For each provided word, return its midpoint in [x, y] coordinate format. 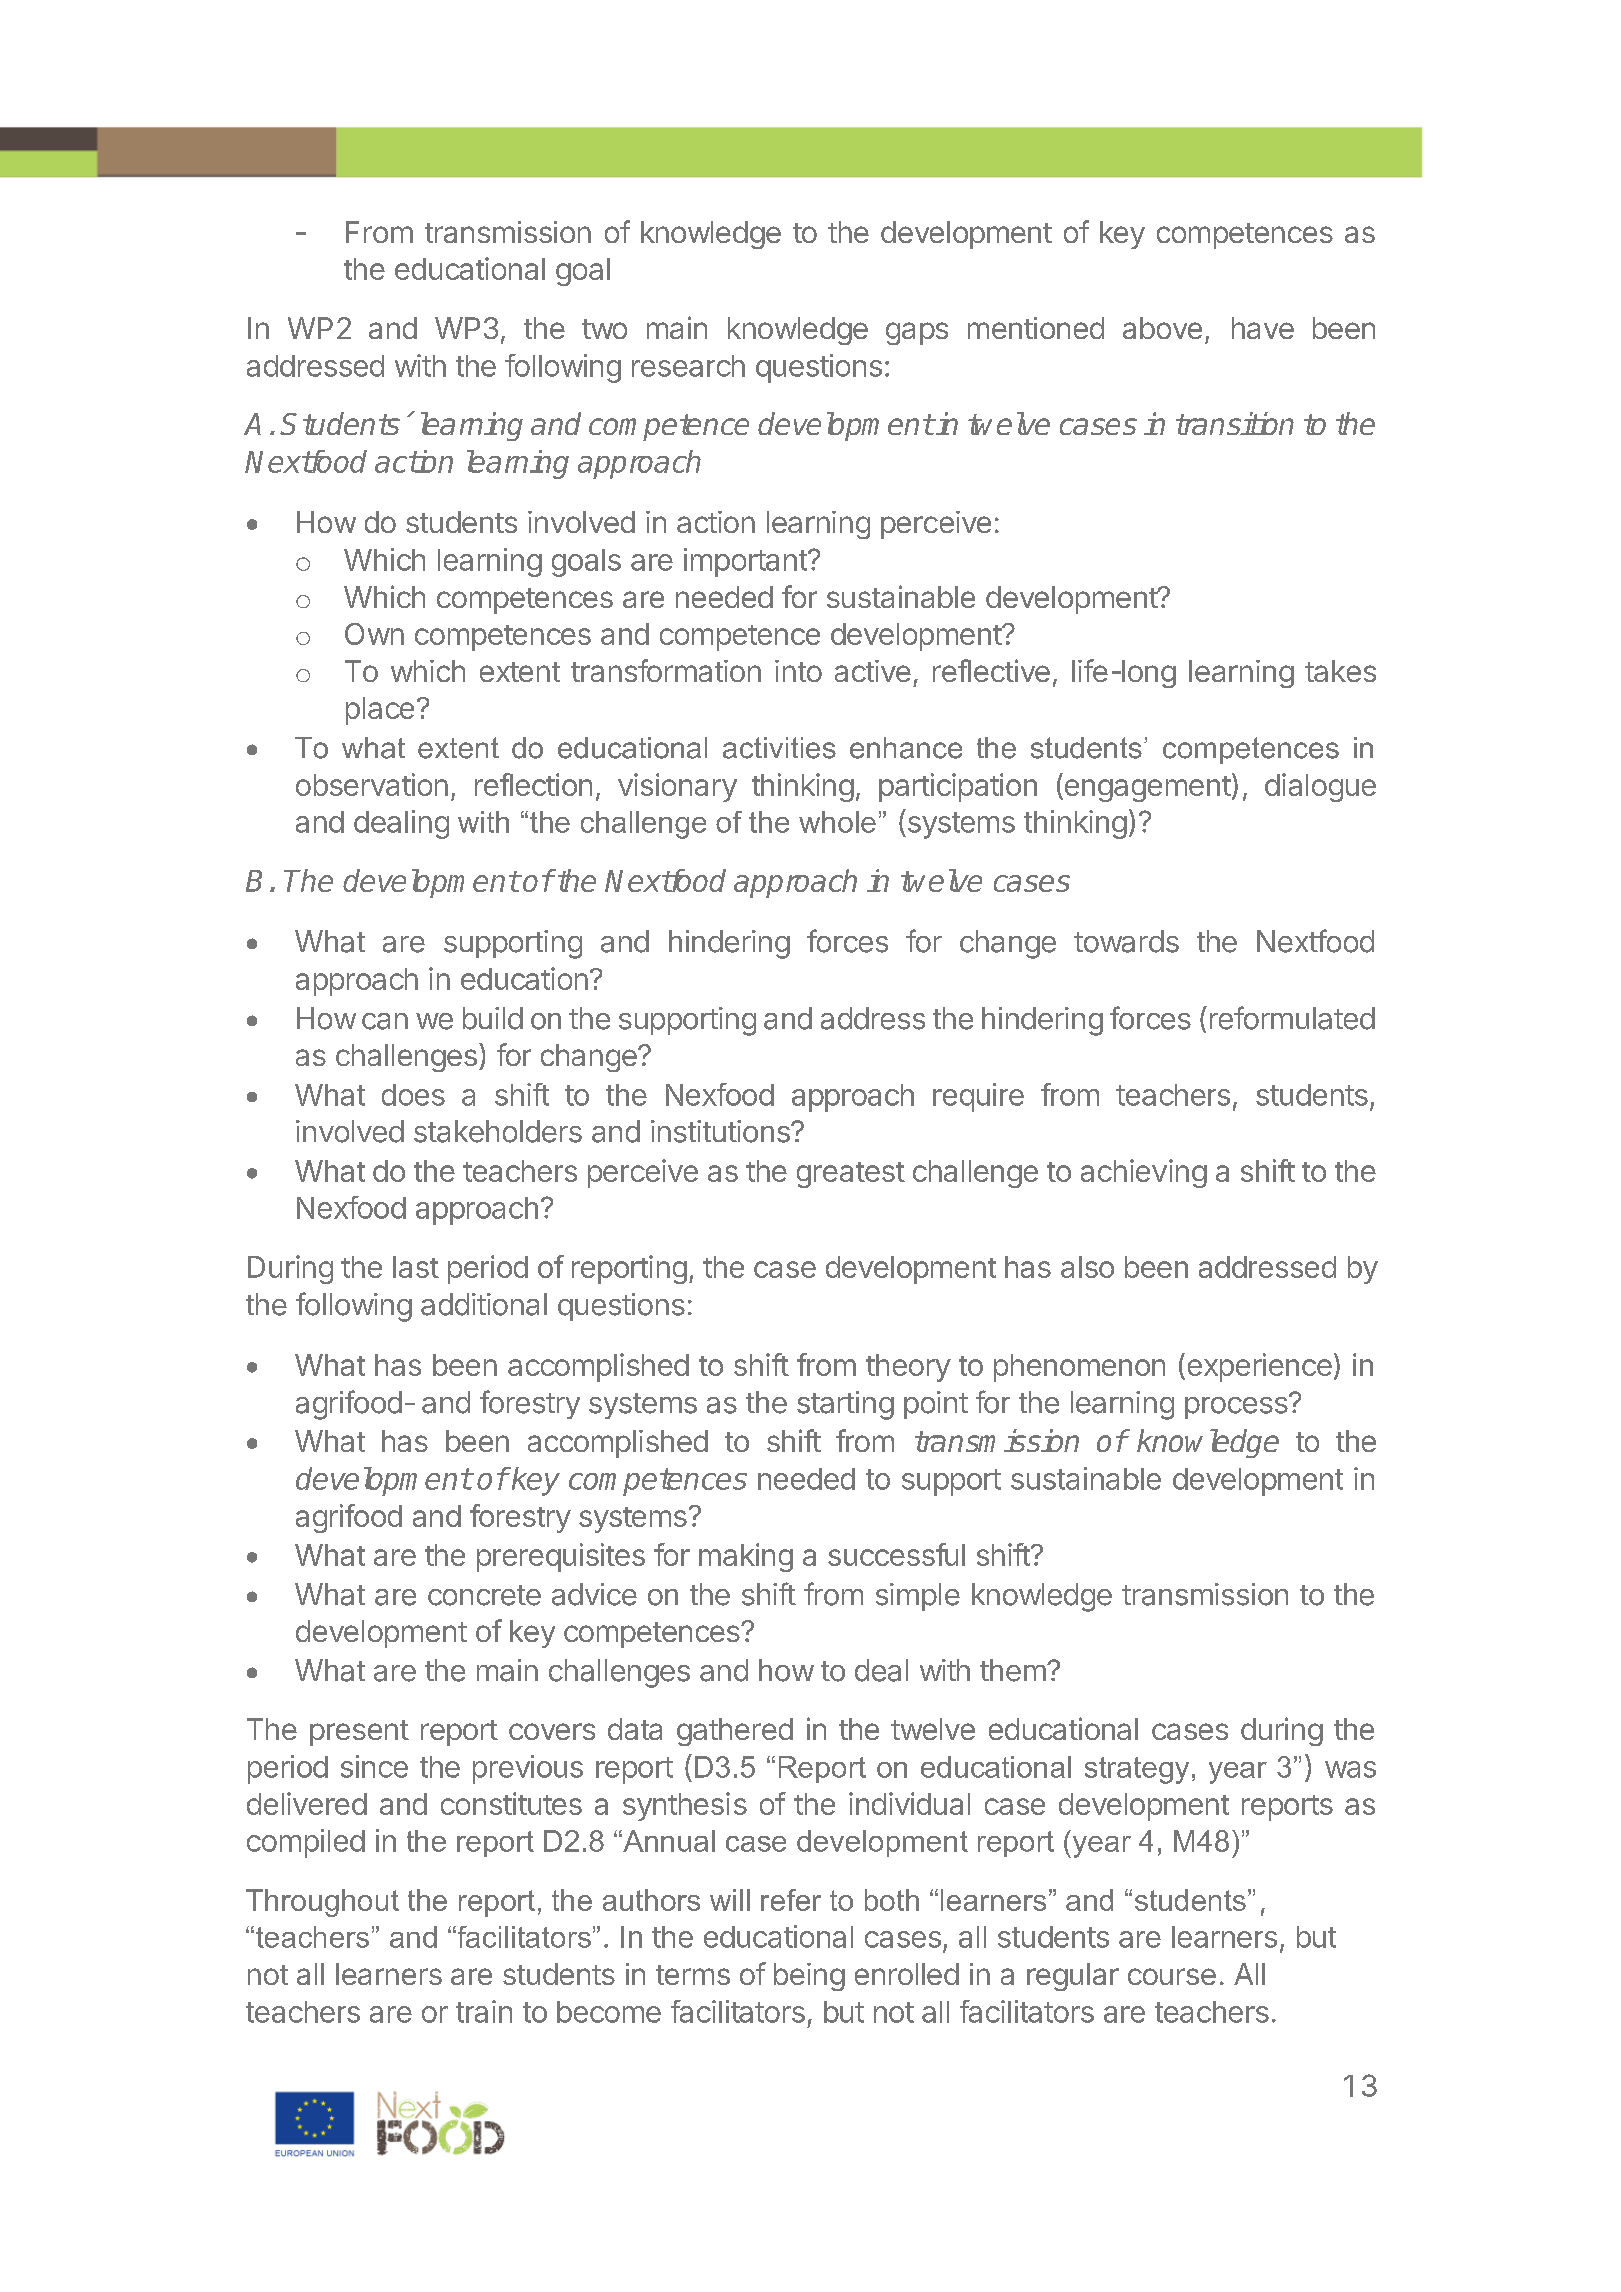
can [385, 1021]
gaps [917, 333]
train [484, 2011]
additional [484, 1304]
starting [845, 1405]
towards [1126, 941]
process [1236, 1408]
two [604, 329]
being [809, 1977]
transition [1235, 423]
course [1172, 1976]
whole [837, 822]
